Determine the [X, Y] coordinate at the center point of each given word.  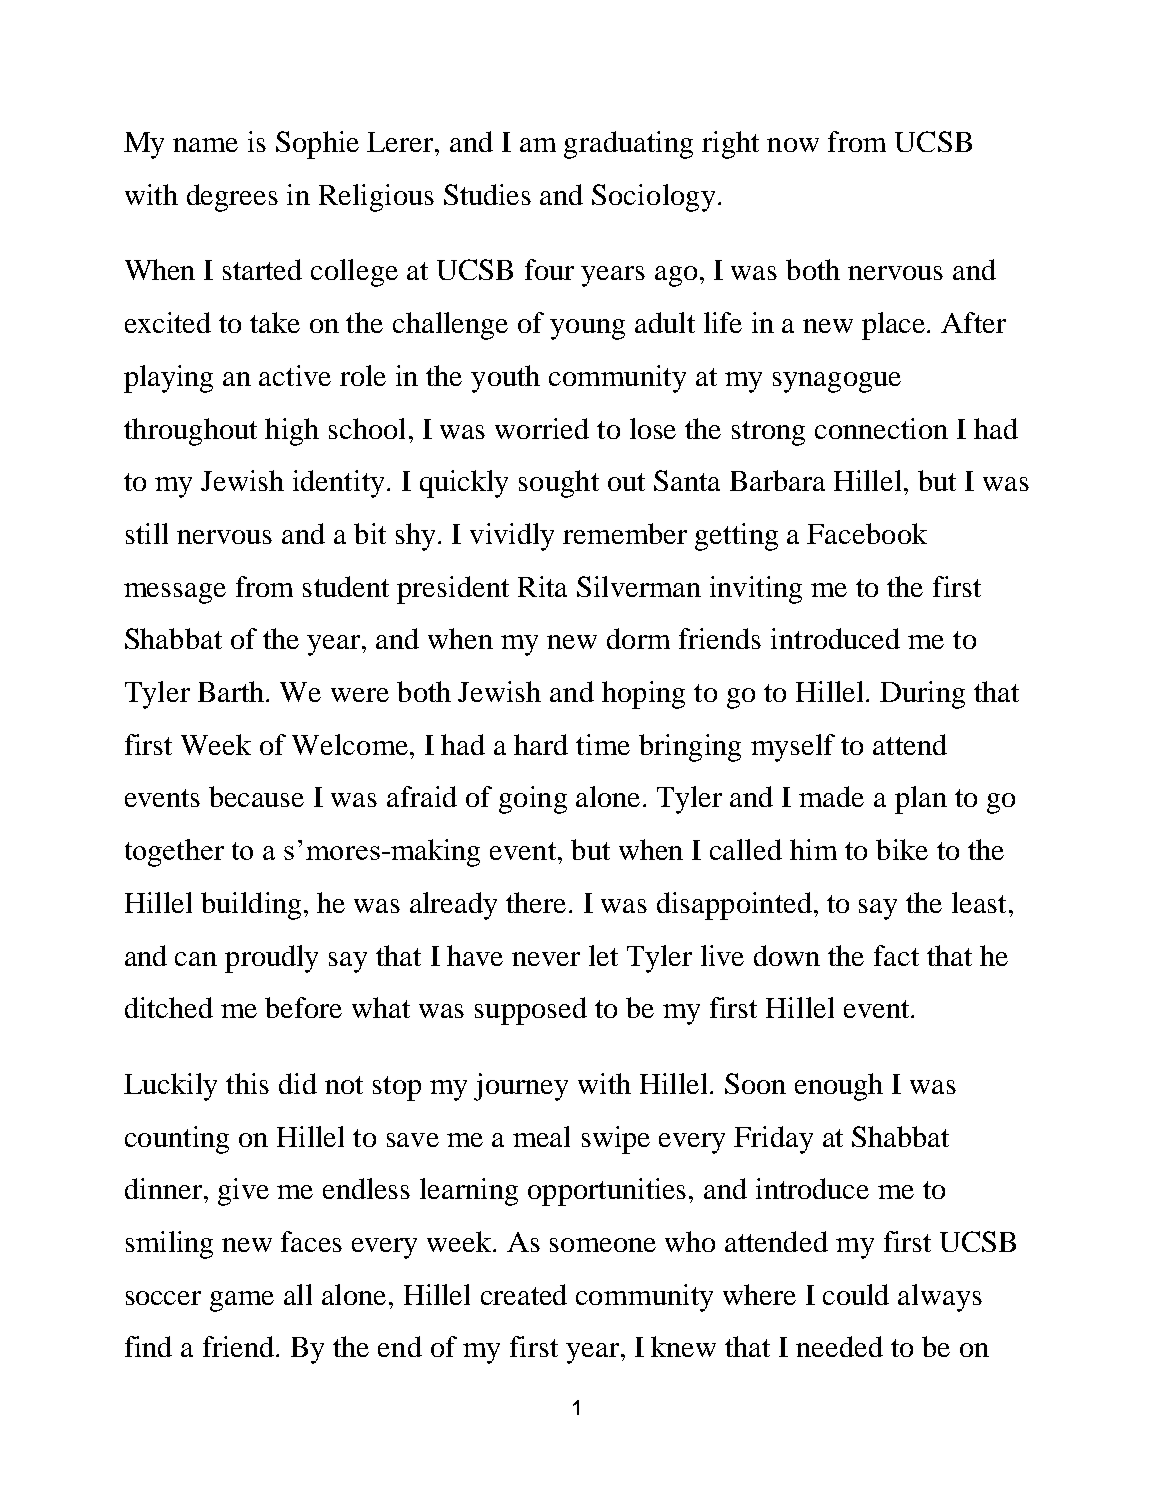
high [292, 432]
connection [881, 428]
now [793, 145]
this [247, 1083]
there [538, 902]
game [242, 1301]
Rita [542, 586]
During [922, 695]
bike [902, 849]
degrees [232, 198]
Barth [232, 691]
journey [521, 1087]
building [251, 906]
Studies [487, 194]
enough [839, 1087]
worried [542, 428]
